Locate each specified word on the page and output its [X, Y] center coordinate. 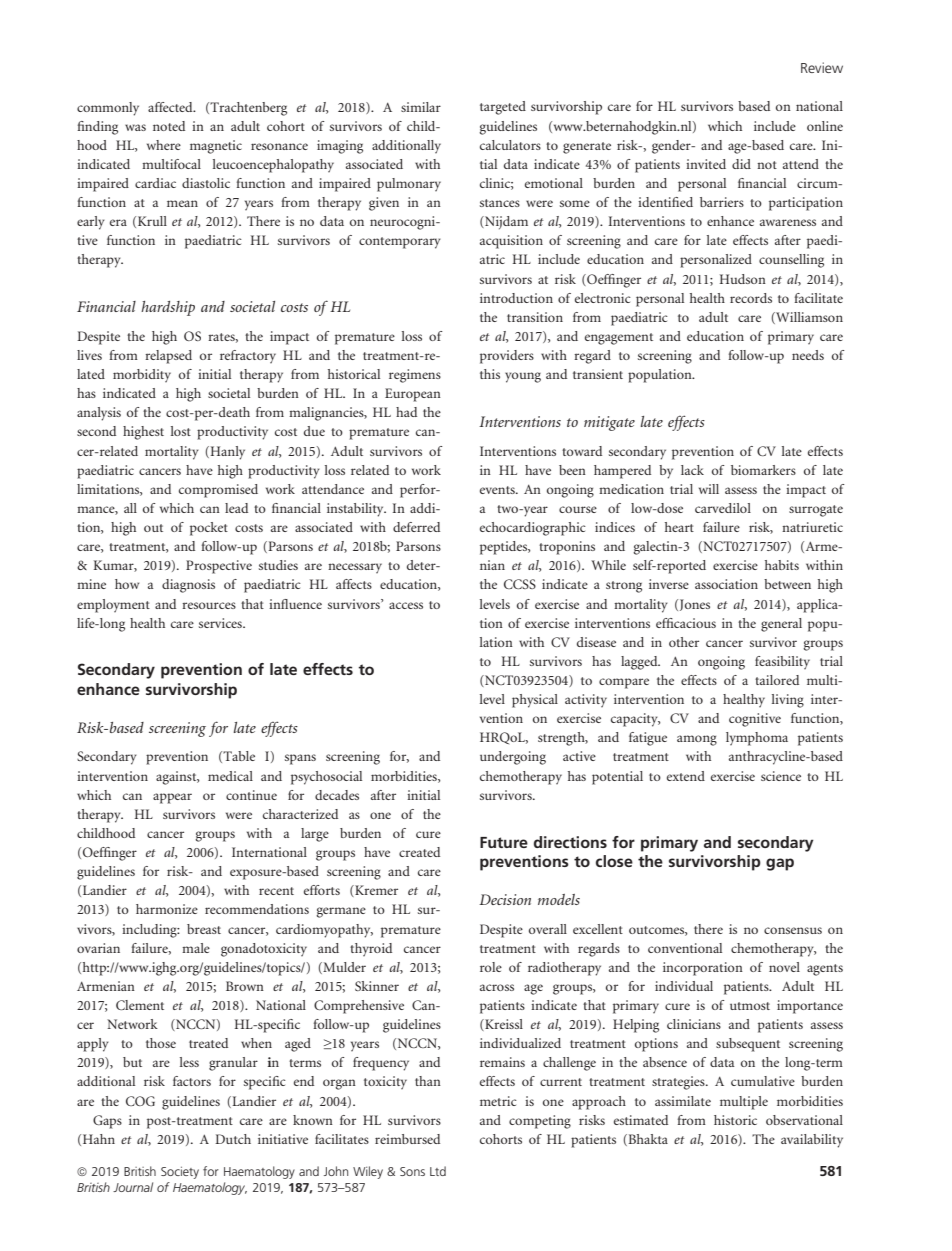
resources [209, 605]
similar [421, 107]
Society [180, 1173]
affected [171, 107]
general [781, 625]
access [406, 605]
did [741, 164]
